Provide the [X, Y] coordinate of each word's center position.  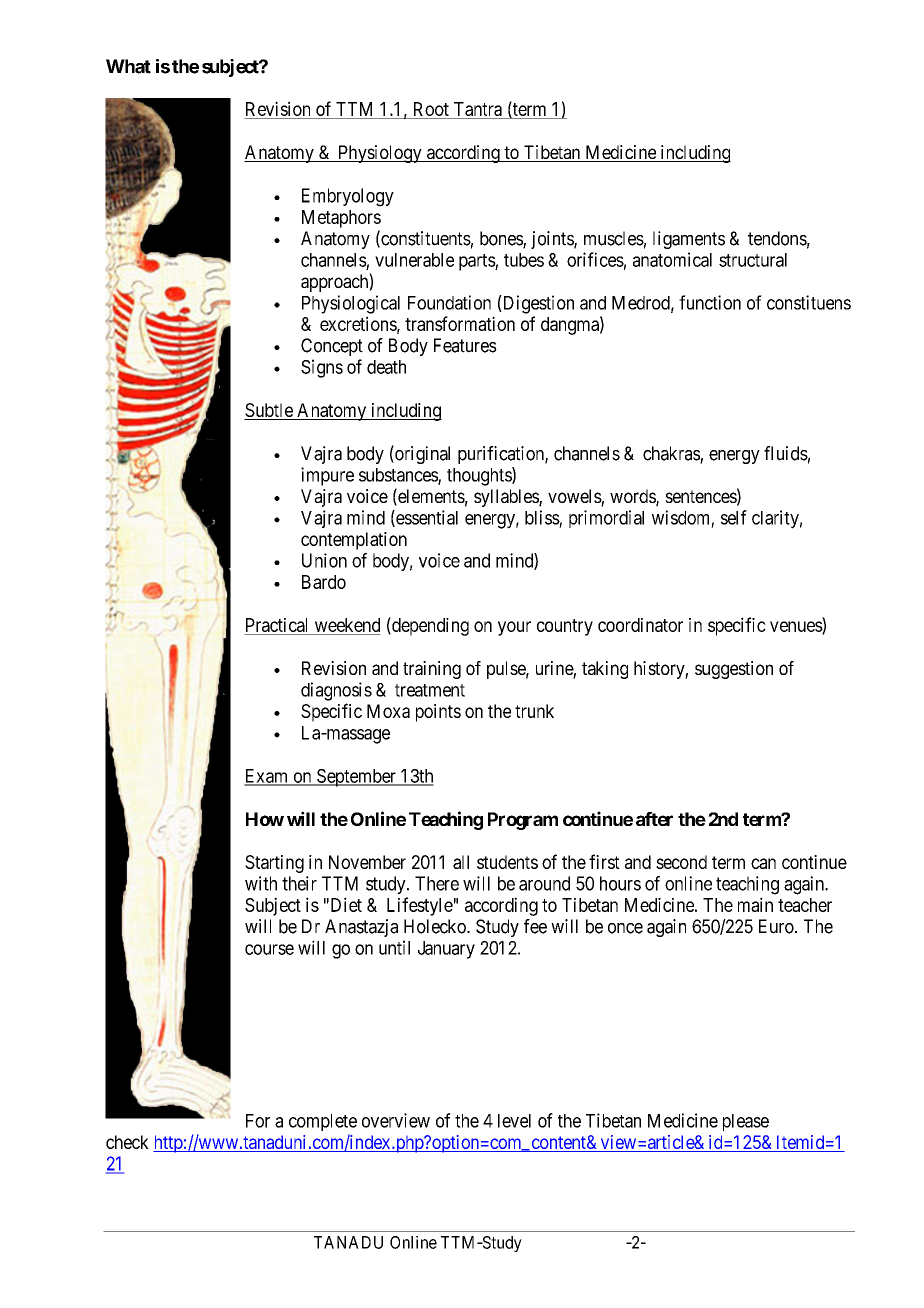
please [746, 1122]
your [514, 628]
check [127, 1142]
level [514, 1121]
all [461, 862]
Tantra [478, 109]
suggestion [734, 670]
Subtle [269, 411]
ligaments [689, 240]
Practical [276, 625]
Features [465, 345]
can [763, 863]
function [710, 302]
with [261, 883]
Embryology [348, 197]
